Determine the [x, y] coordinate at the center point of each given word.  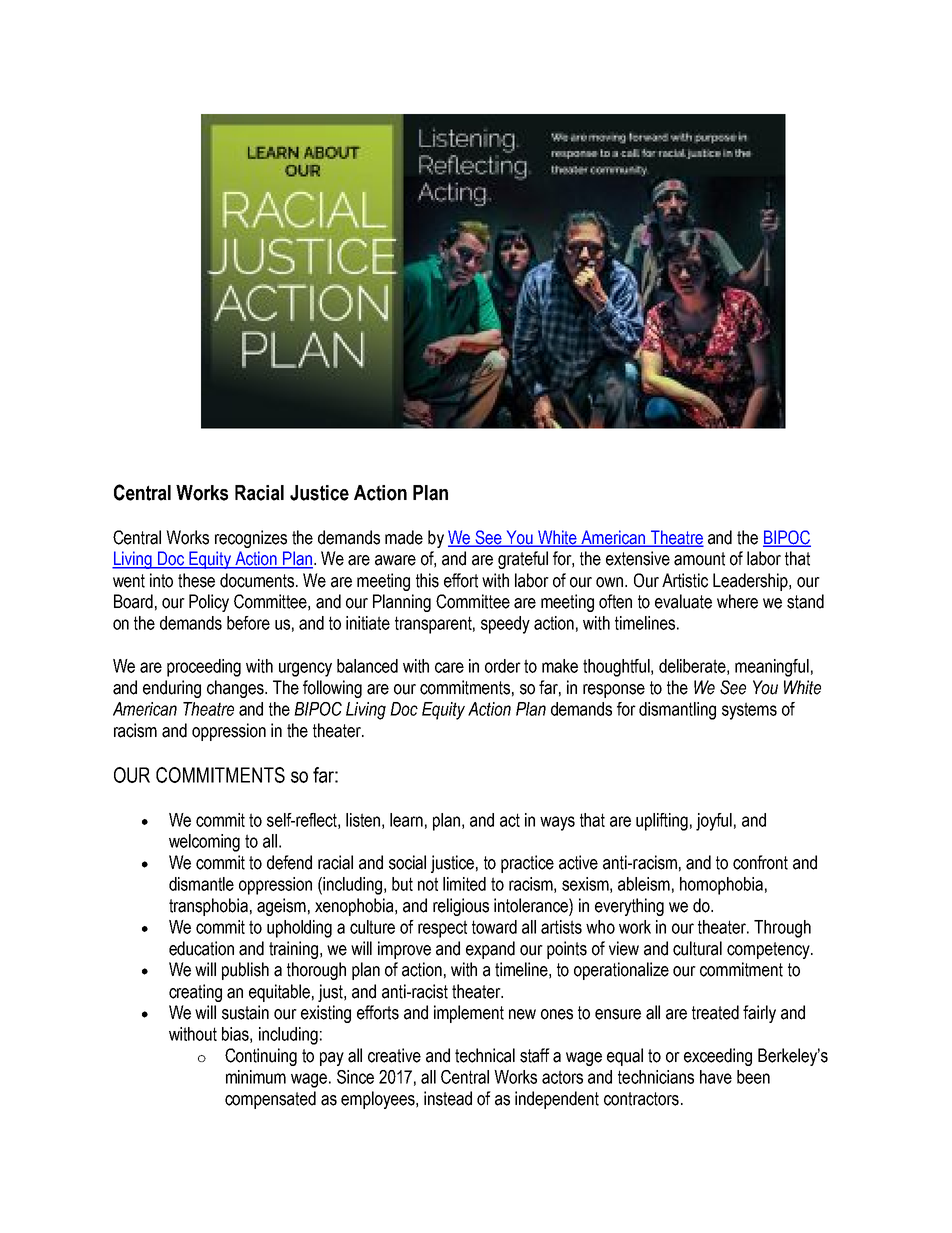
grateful [523, 560]
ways [557, 823]
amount [699, 559]
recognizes [251, 539]
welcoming [204, 843]
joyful [714, 822]
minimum [256, 1077]
